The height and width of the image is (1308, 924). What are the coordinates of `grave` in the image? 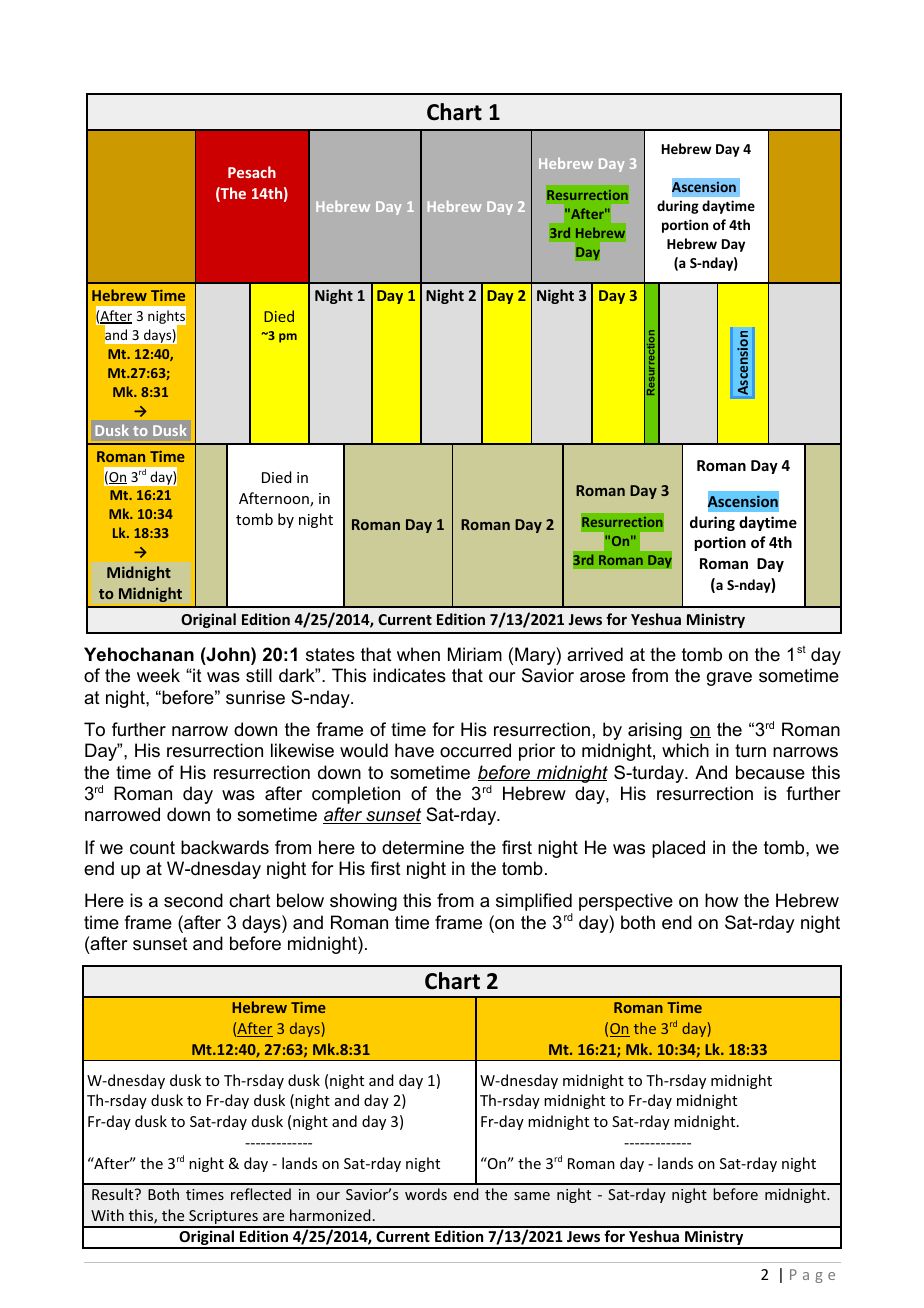 It's located at (729, 679).
